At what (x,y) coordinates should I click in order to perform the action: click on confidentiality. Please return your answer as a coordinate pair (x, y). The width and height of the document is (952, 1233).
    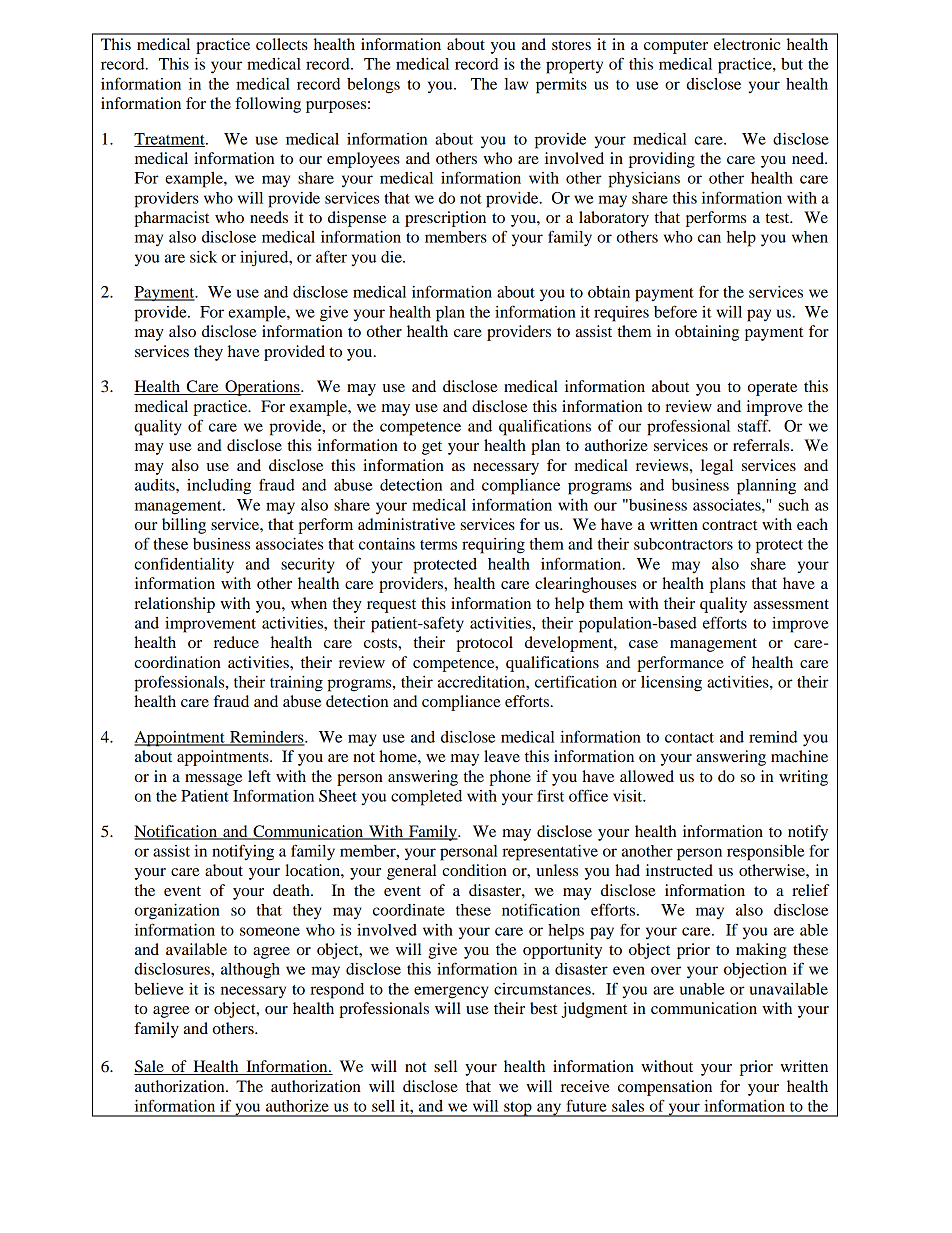
    Looking at the image, I should click on (184, 565).
